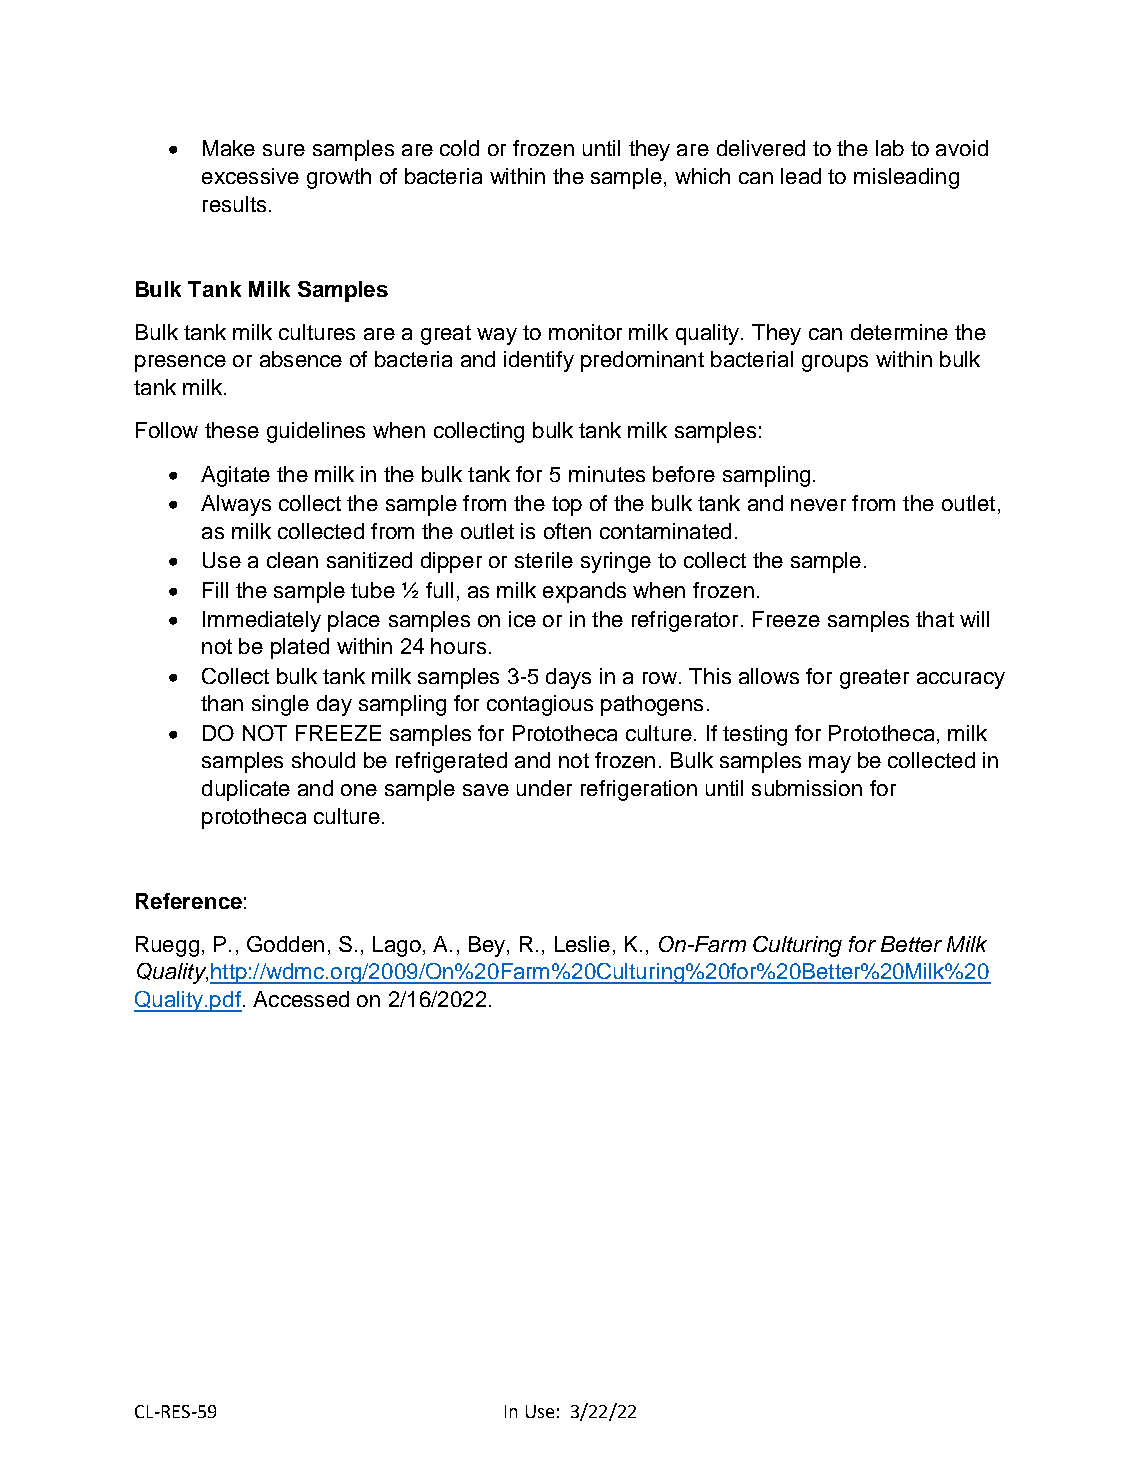 The height and width of the screenshot is (1475, 1140). Describe the element at coordinates (830, 764) in the screenshot. I see `may` at that location.
